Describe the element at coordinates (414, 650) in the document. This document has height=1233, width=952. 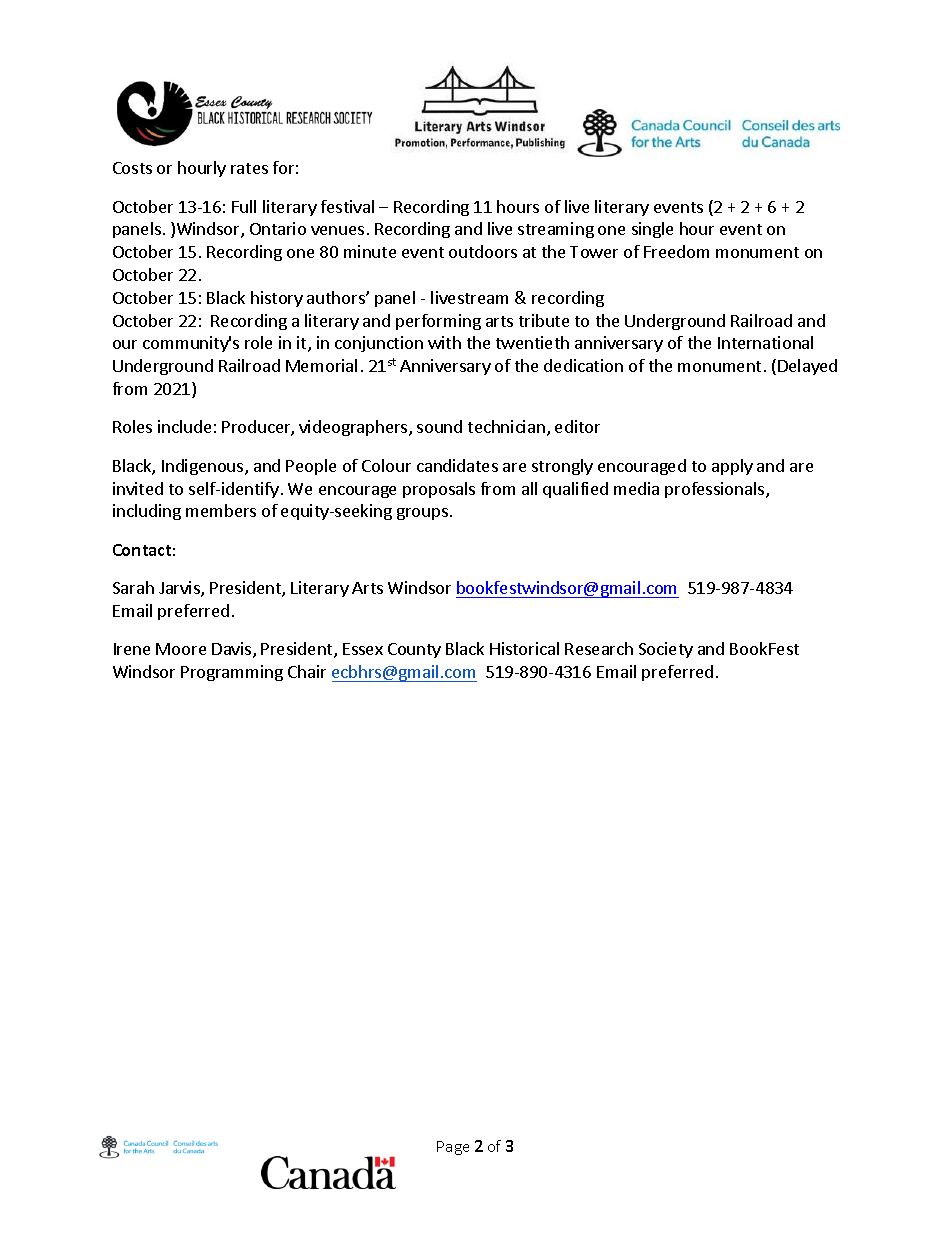
I see `County` at that location.
